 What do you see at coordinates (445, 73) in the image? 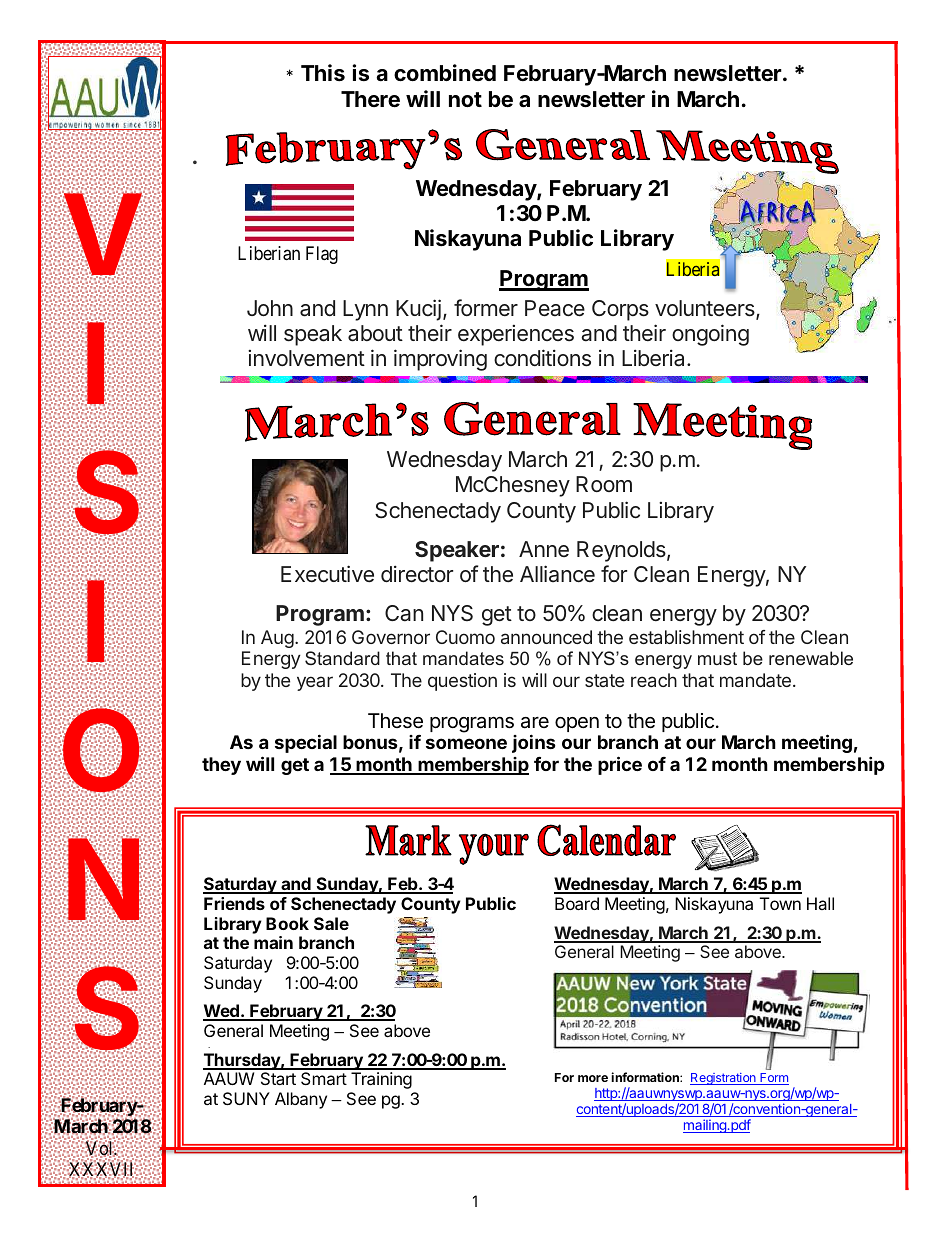
I see `combined` at bounding box center [445, 73].
